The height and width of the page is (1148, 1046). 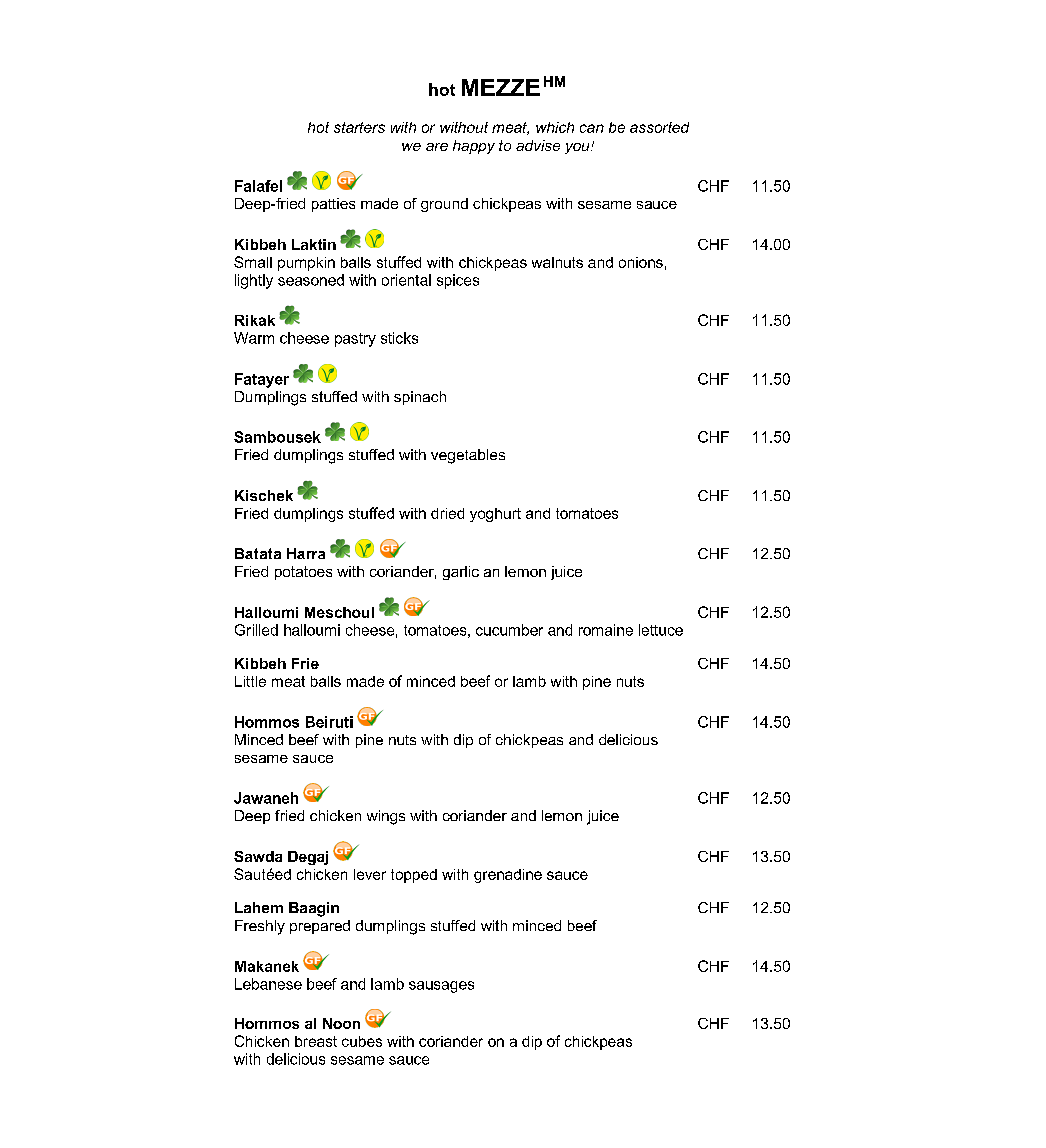 What do you see at coordinates (592, 128) in the page?
I see `can` at bounding box center [592, 128].
